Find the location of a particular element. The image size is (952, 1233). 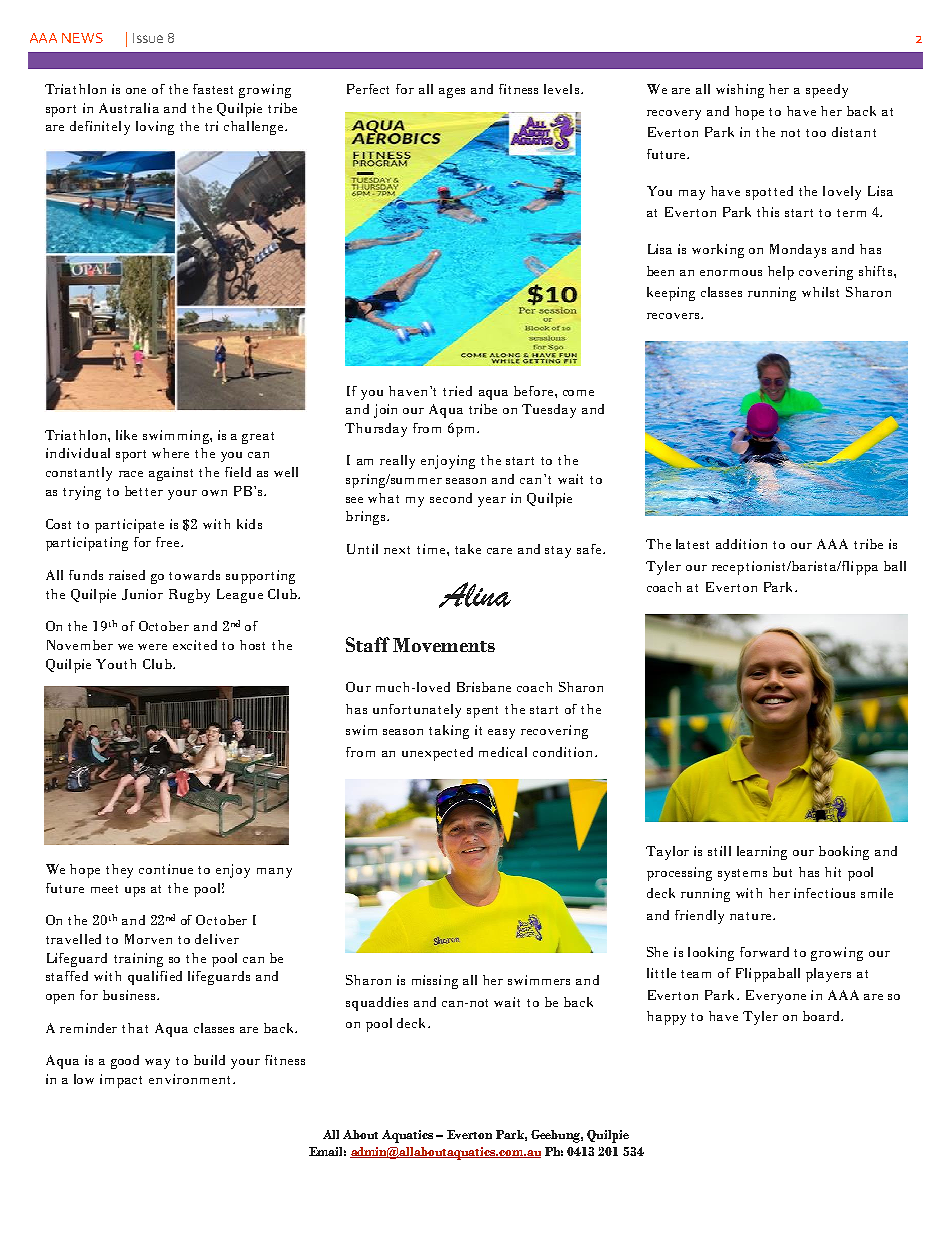

free is located at coordinates (169, 542).
